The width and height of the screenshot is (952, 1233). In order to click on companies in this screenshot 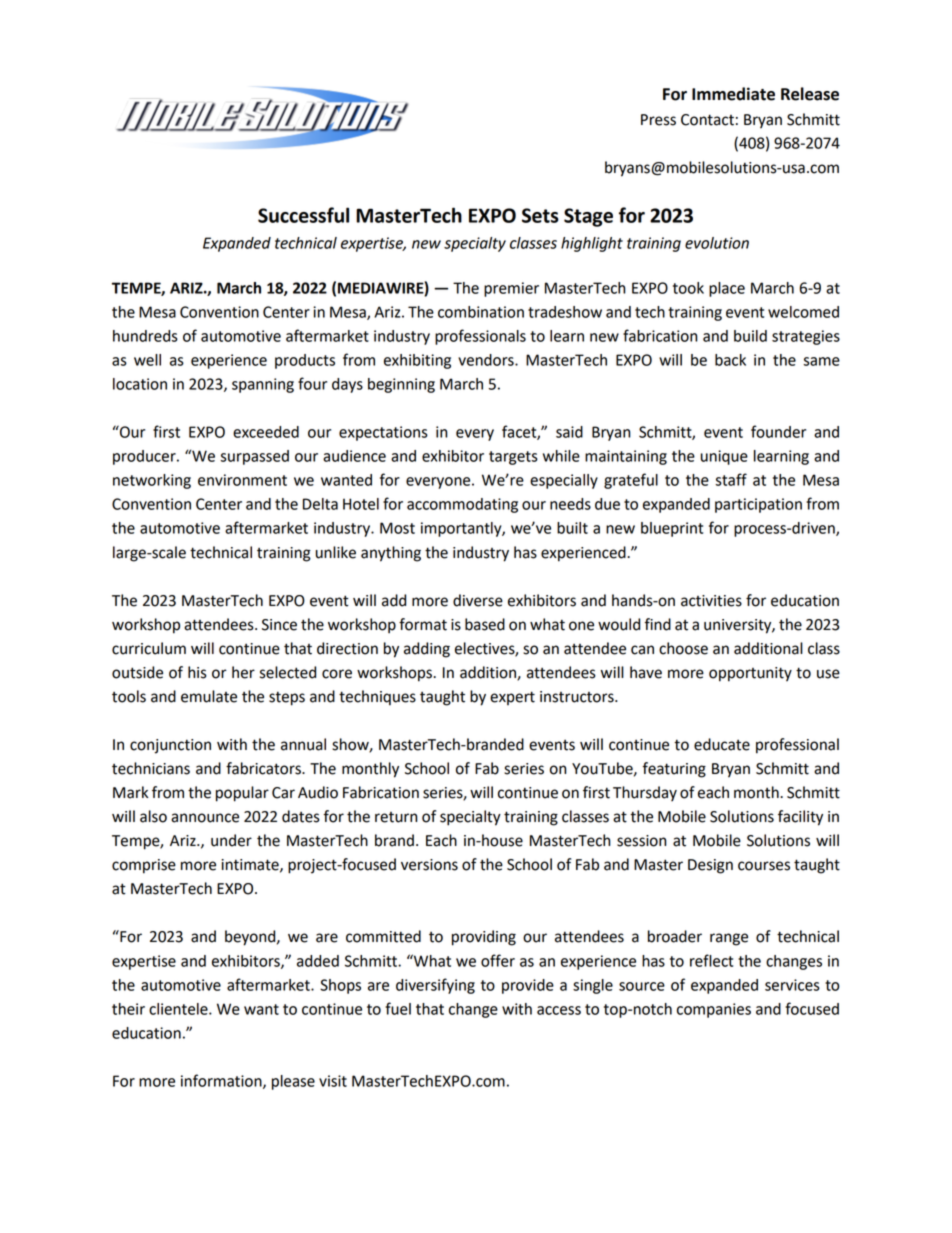, I will do `click(714, 1010)`.
